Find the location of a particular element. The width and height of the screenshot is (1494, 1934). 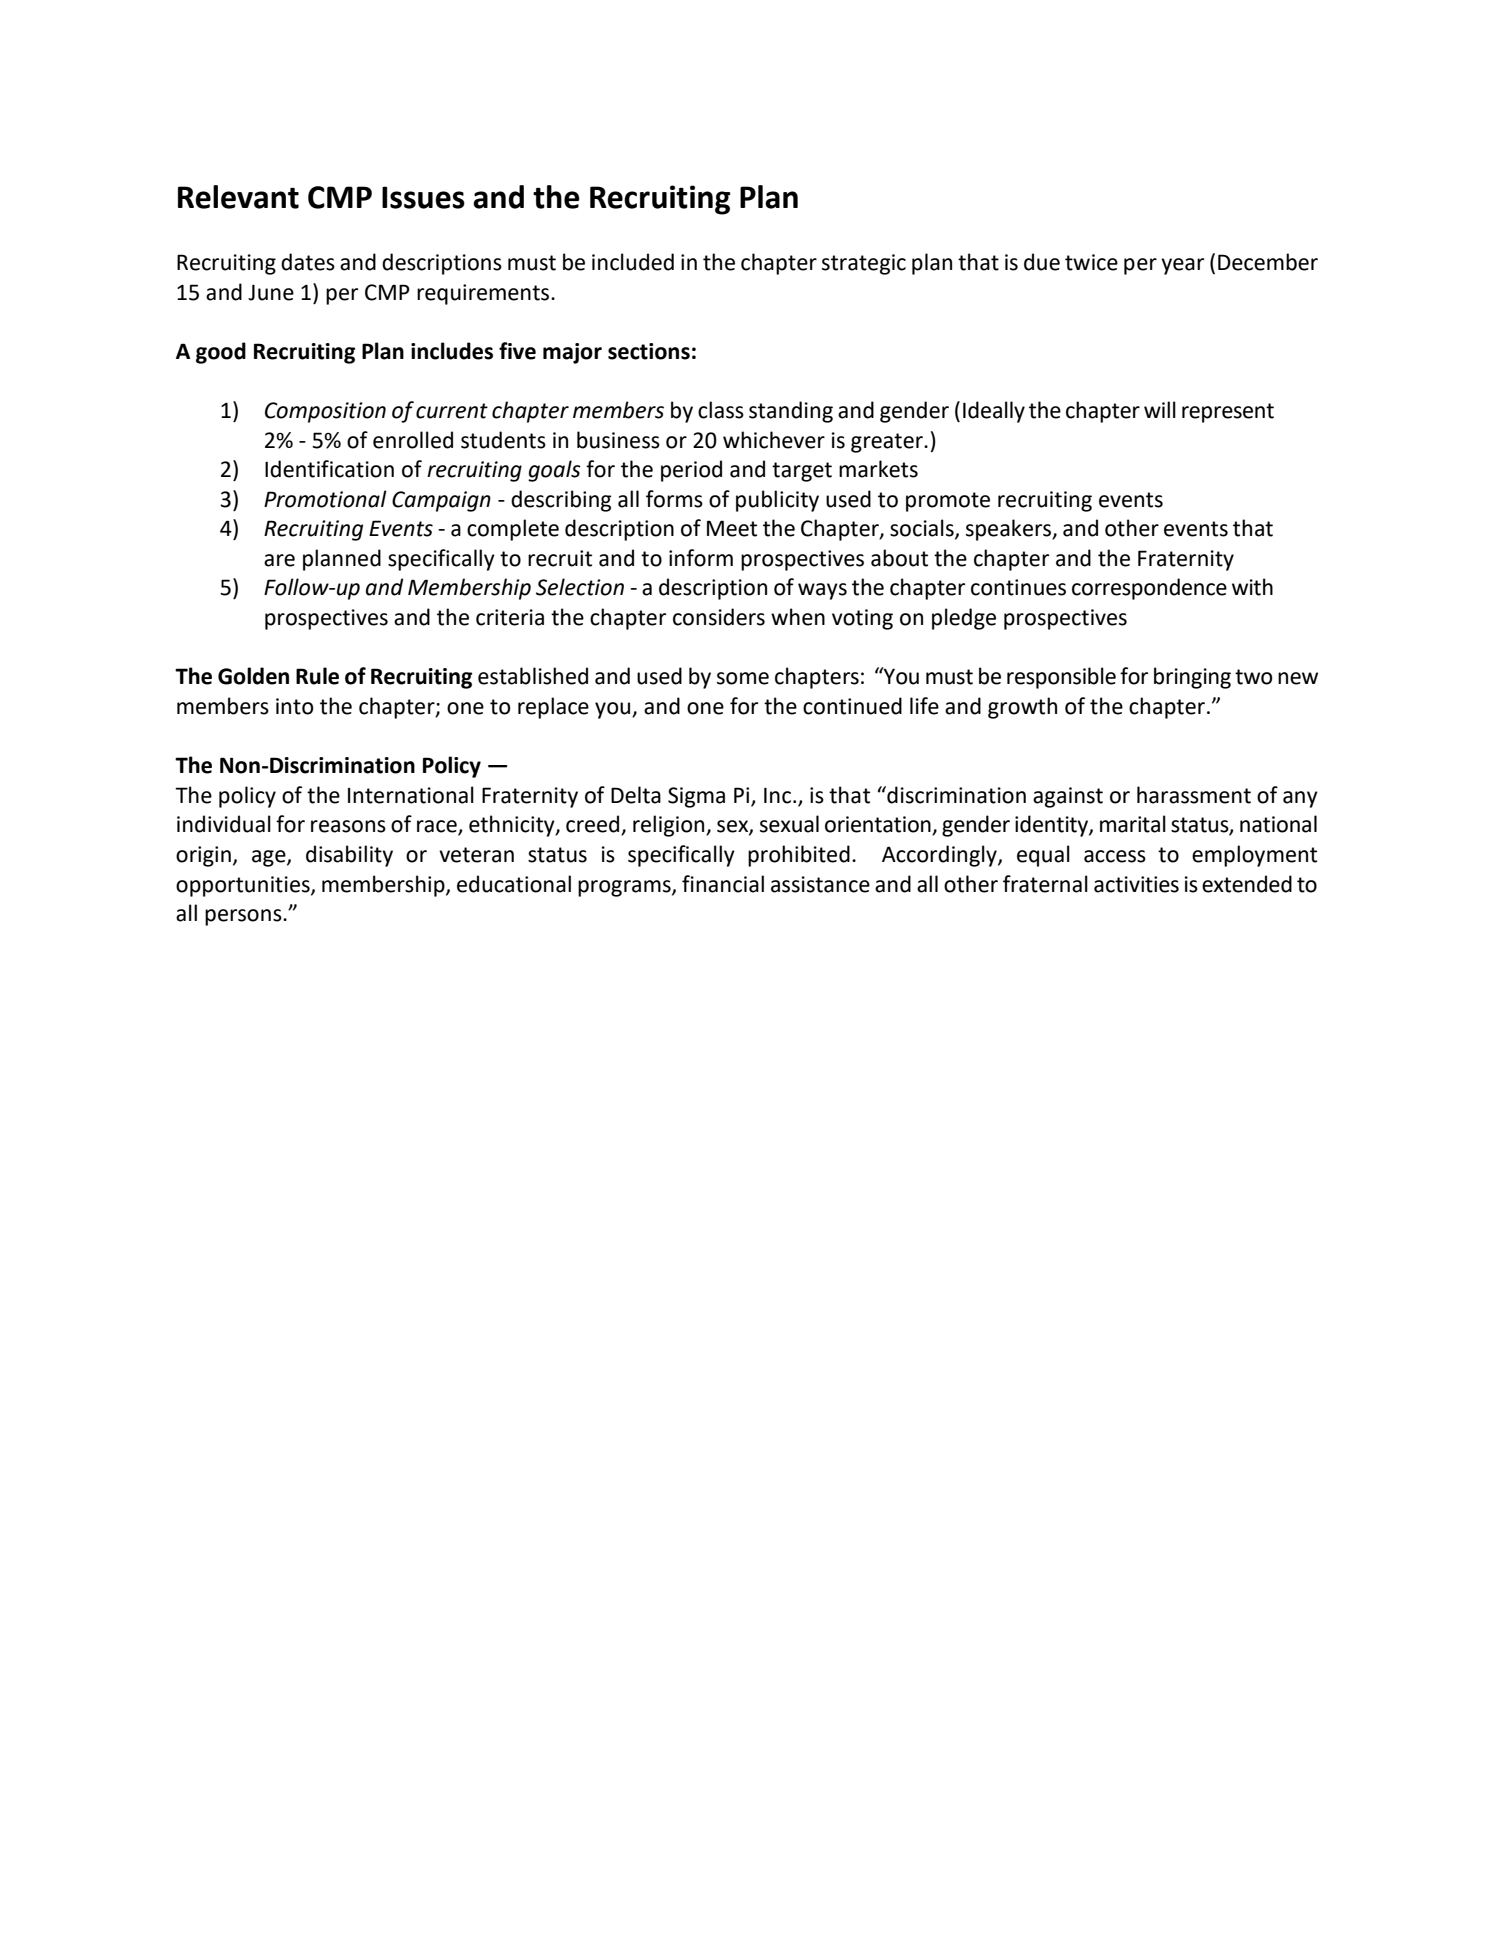

correspondence is located at coordinates (1149, 589).
